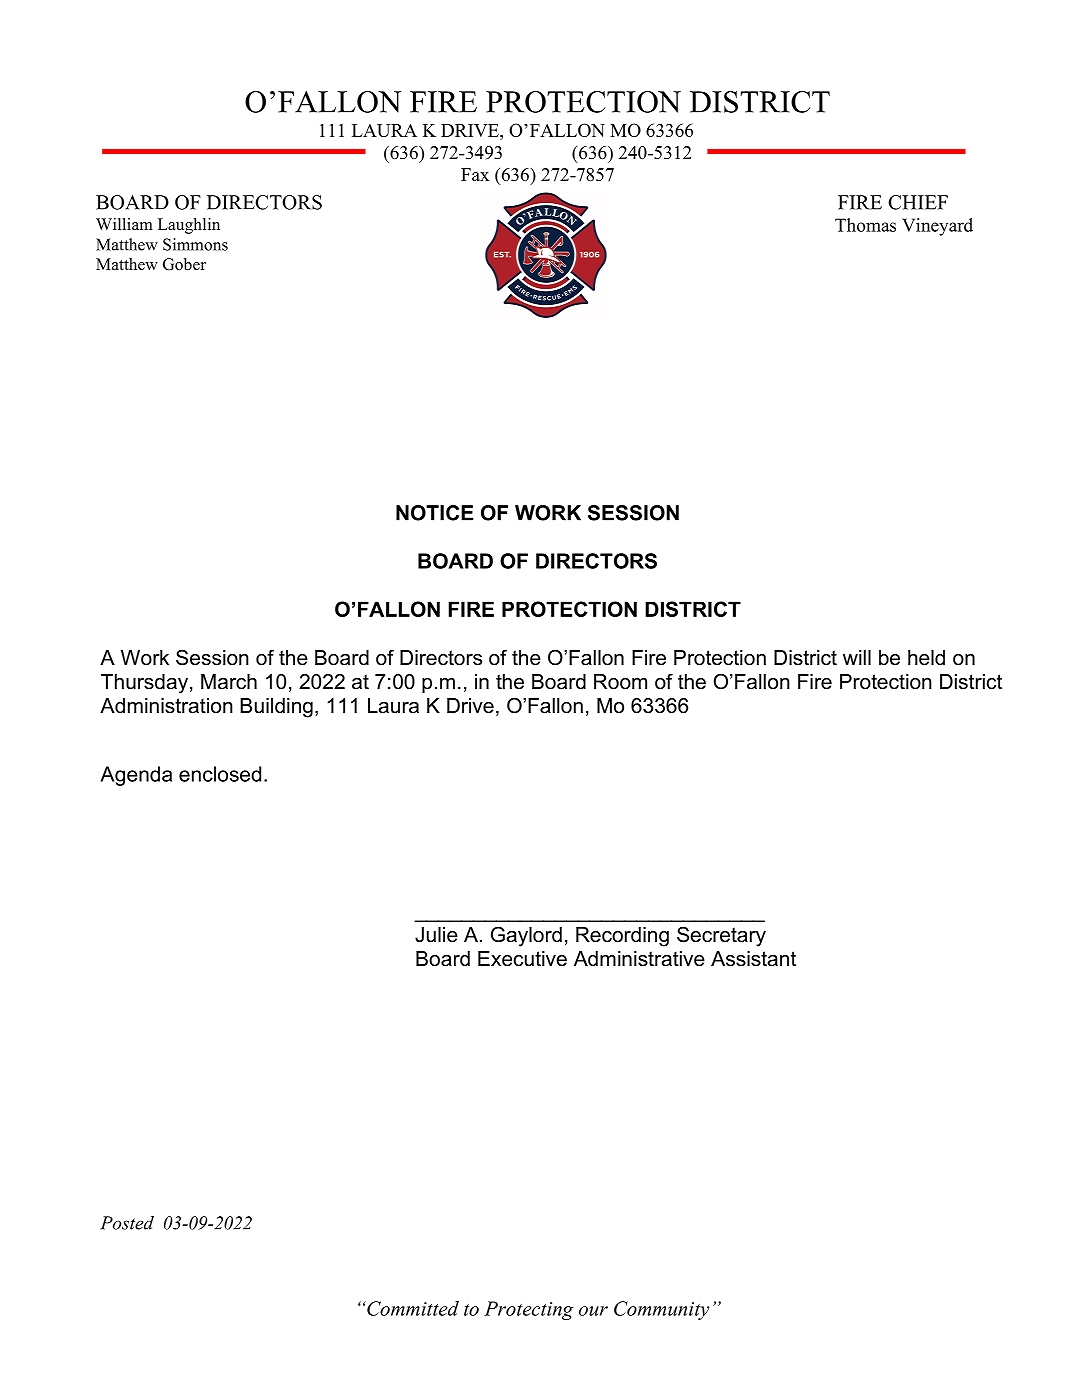  Describe the element at coordinates (434, 513) in the screenshot. I see `NOTICE` at that location.
